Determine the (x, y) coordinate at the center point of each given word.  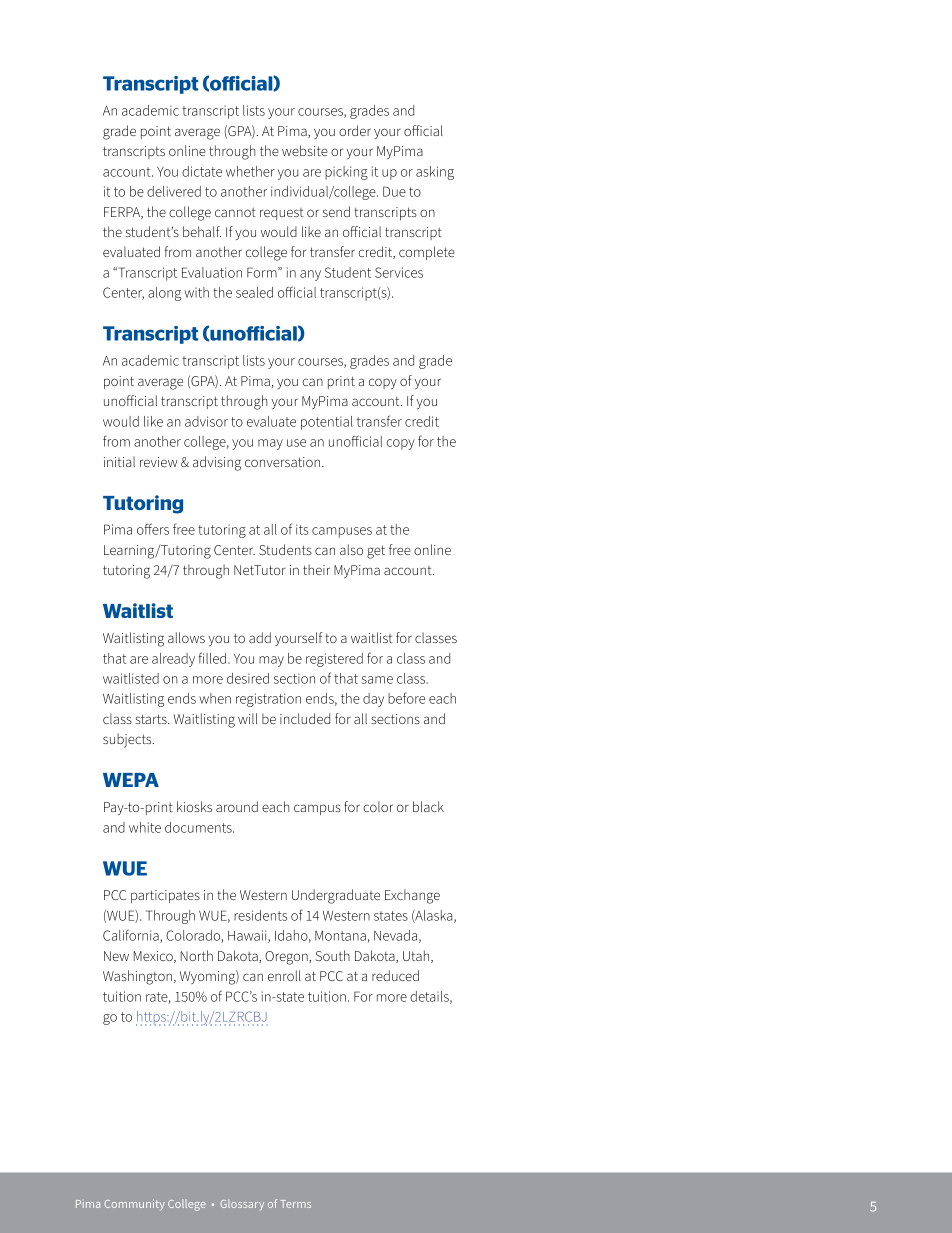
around (237, 806)
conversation (284, 462)
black (428, 806)
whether (250, 171)
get (376, 552)
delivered (174, 191)
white (145, 827)
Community (134, 1205)
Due (394, 191)
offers (153, 529)
